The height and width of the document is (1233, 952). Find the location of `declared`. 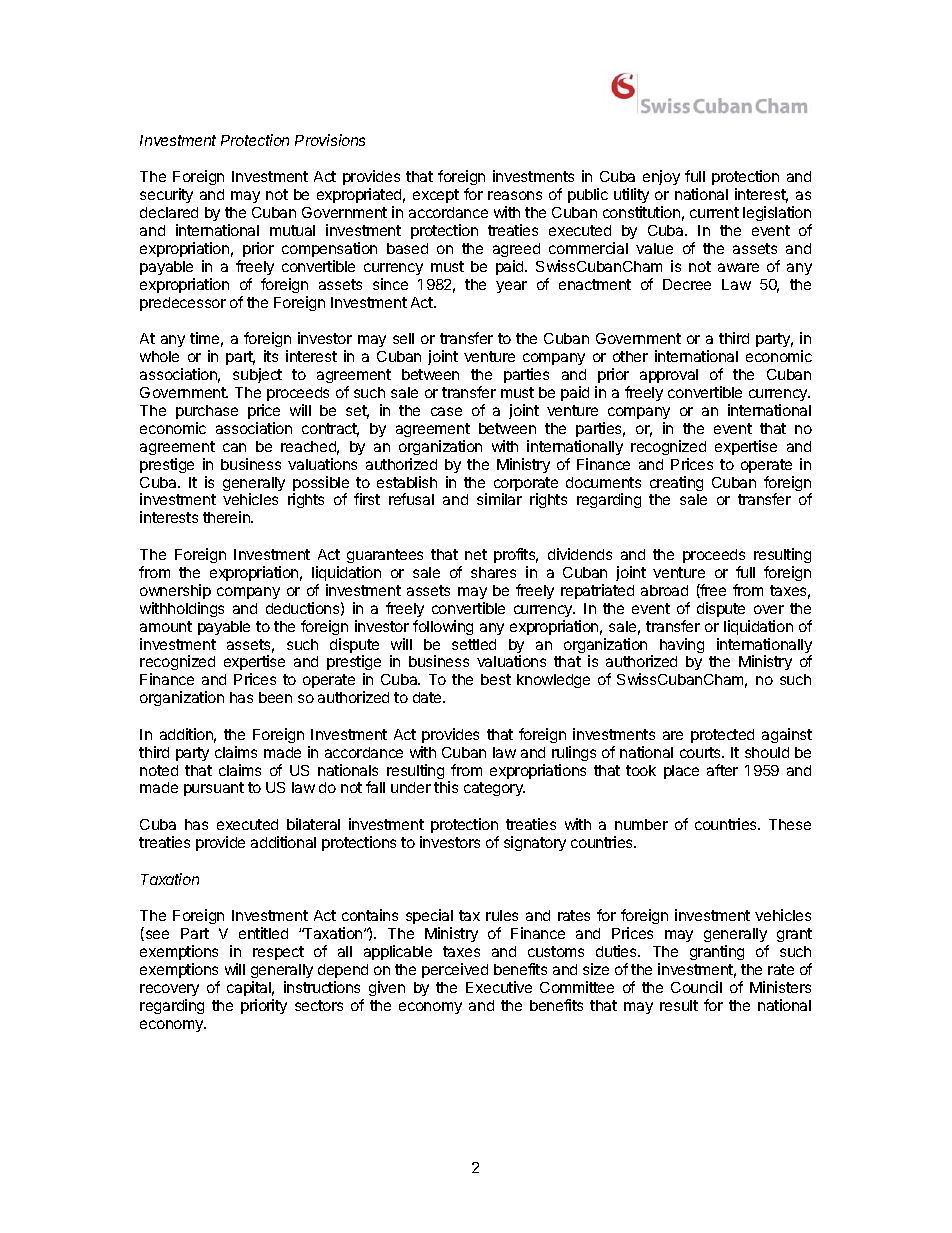

declared is located at coordinates (169, 212).
